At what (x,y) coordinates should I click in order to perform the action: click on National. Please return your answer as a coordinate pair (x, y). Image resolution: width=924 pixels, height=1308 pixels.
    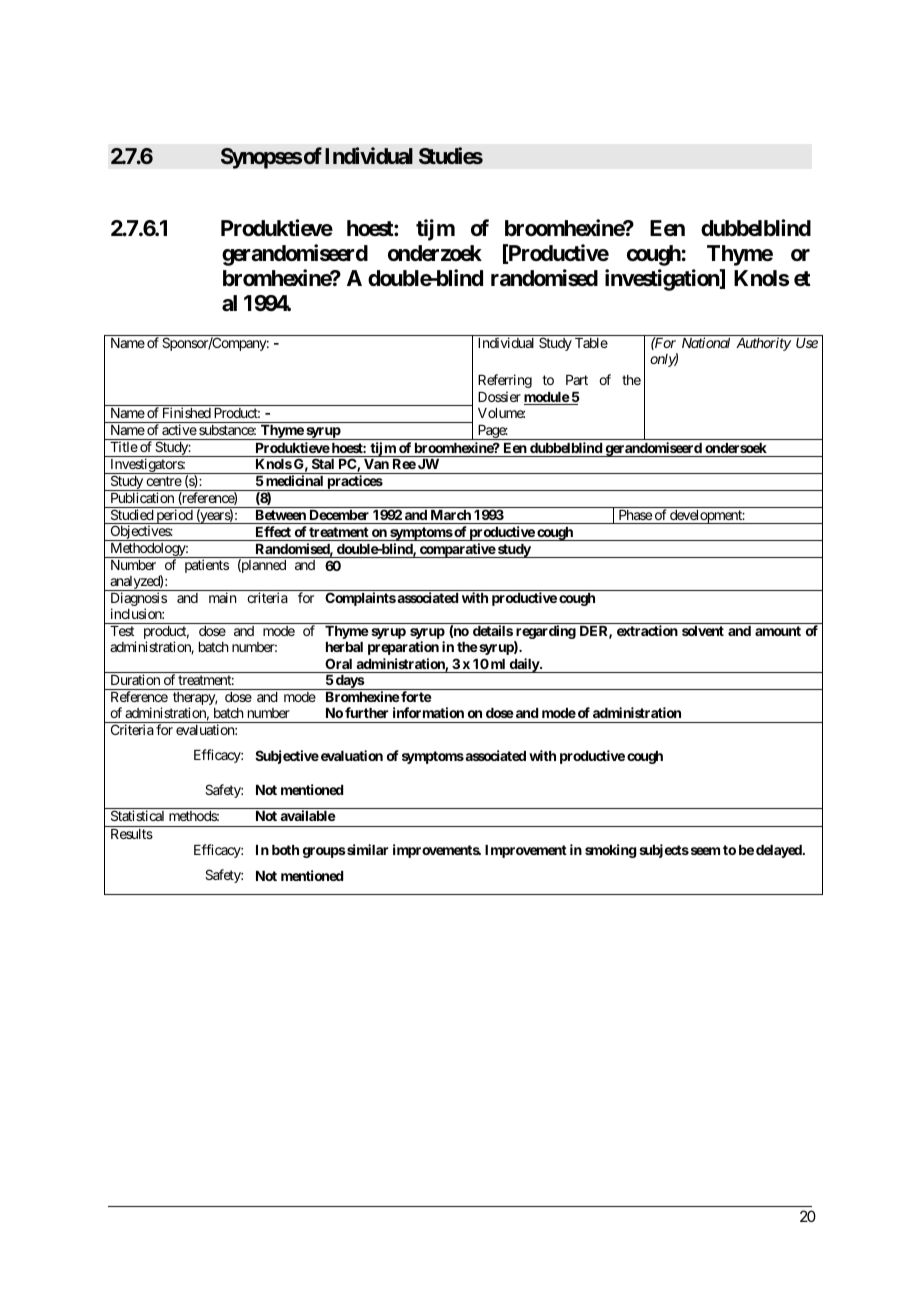
    Looking at the image, I should click on (706, 342).
